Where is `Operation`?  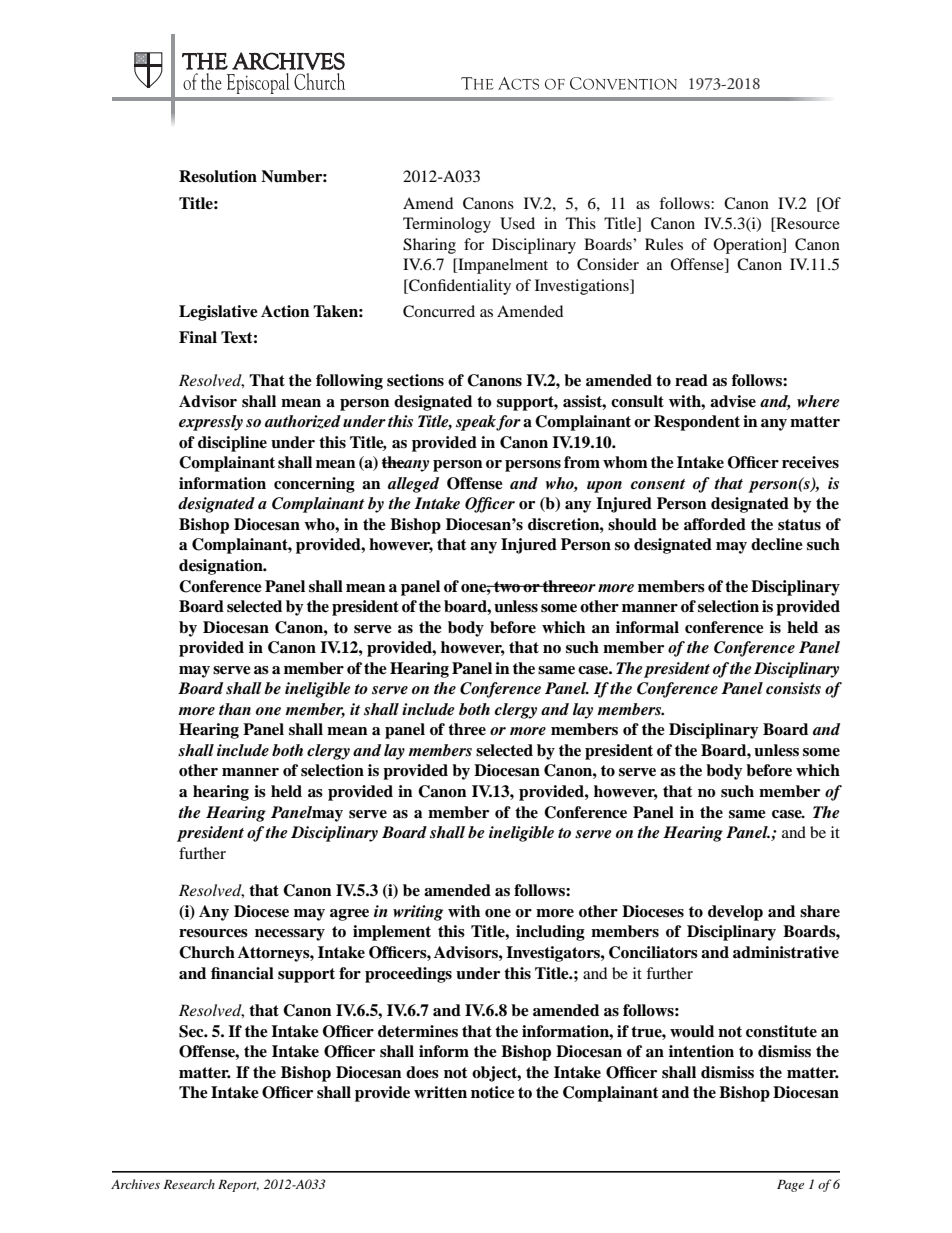
Operation is located at coordinates (749, 246).
